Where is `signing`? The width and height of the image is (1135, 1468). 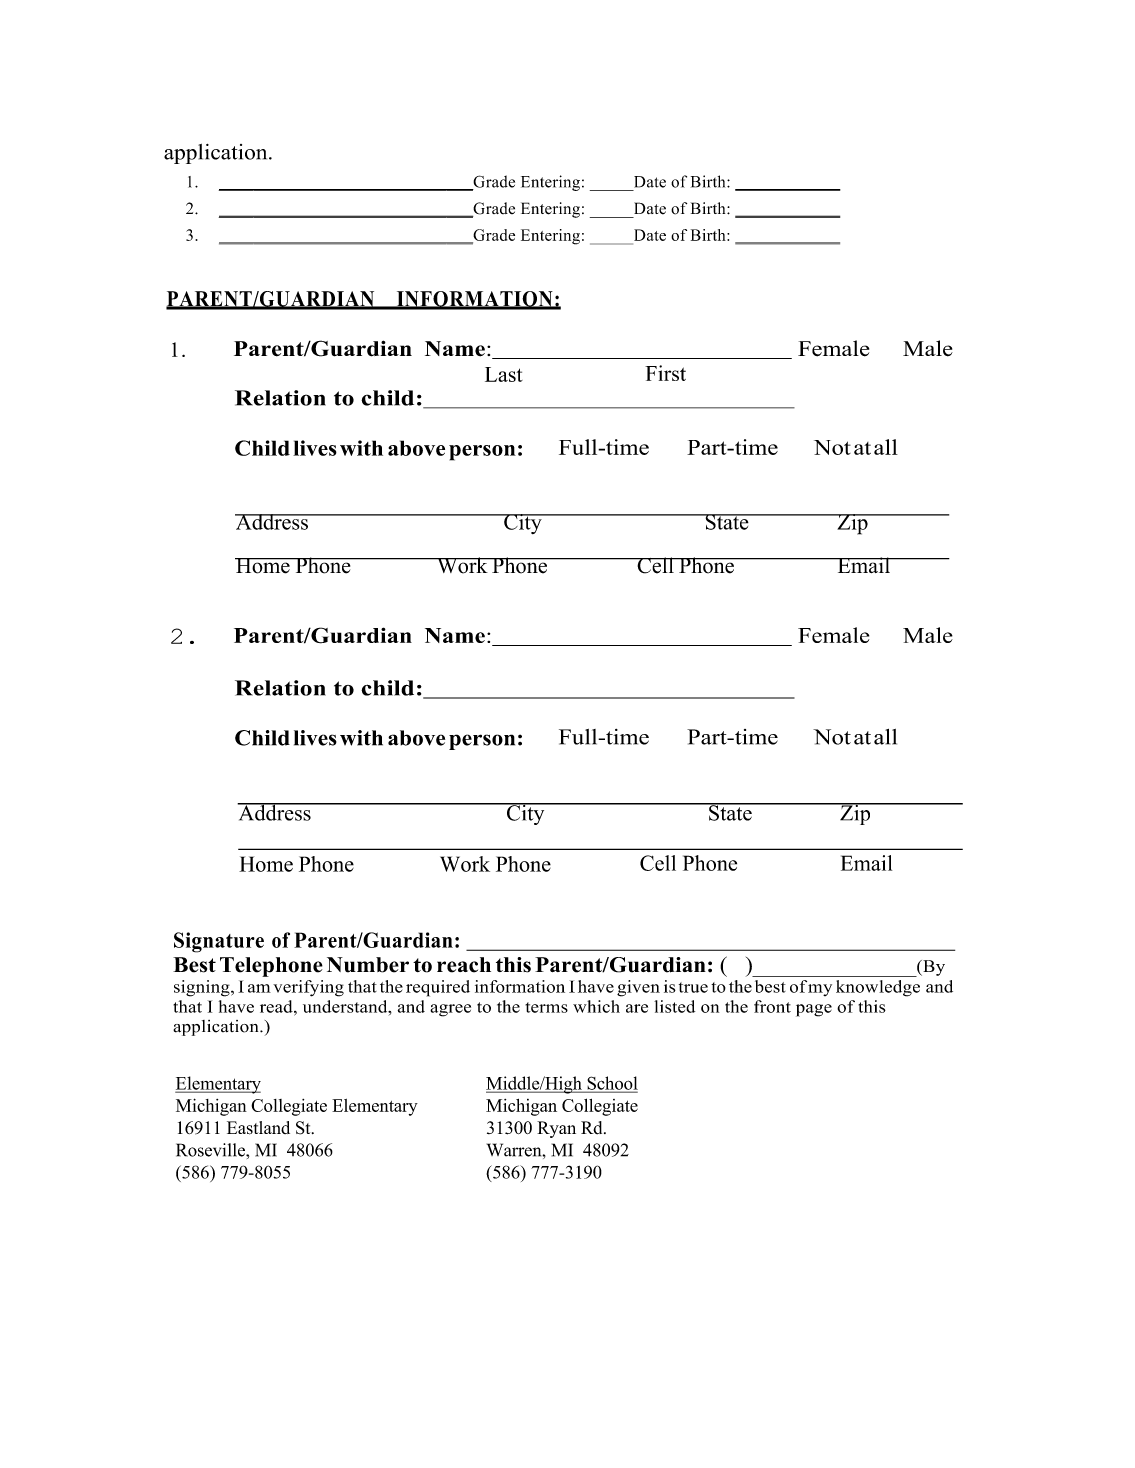 signing is located at coordinates (203, 988).
